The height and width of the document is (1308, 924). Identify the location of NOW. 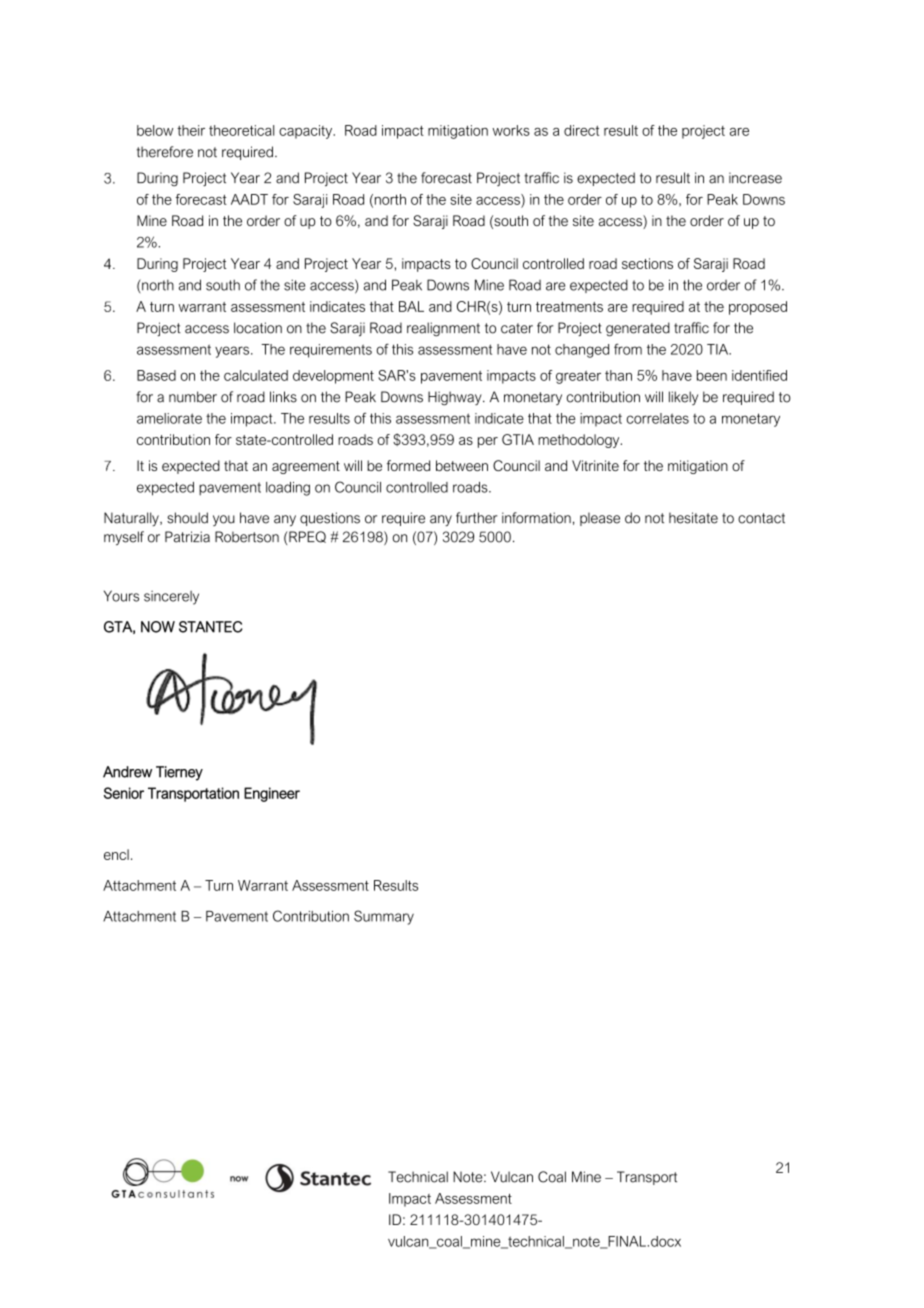
(158, 627).
